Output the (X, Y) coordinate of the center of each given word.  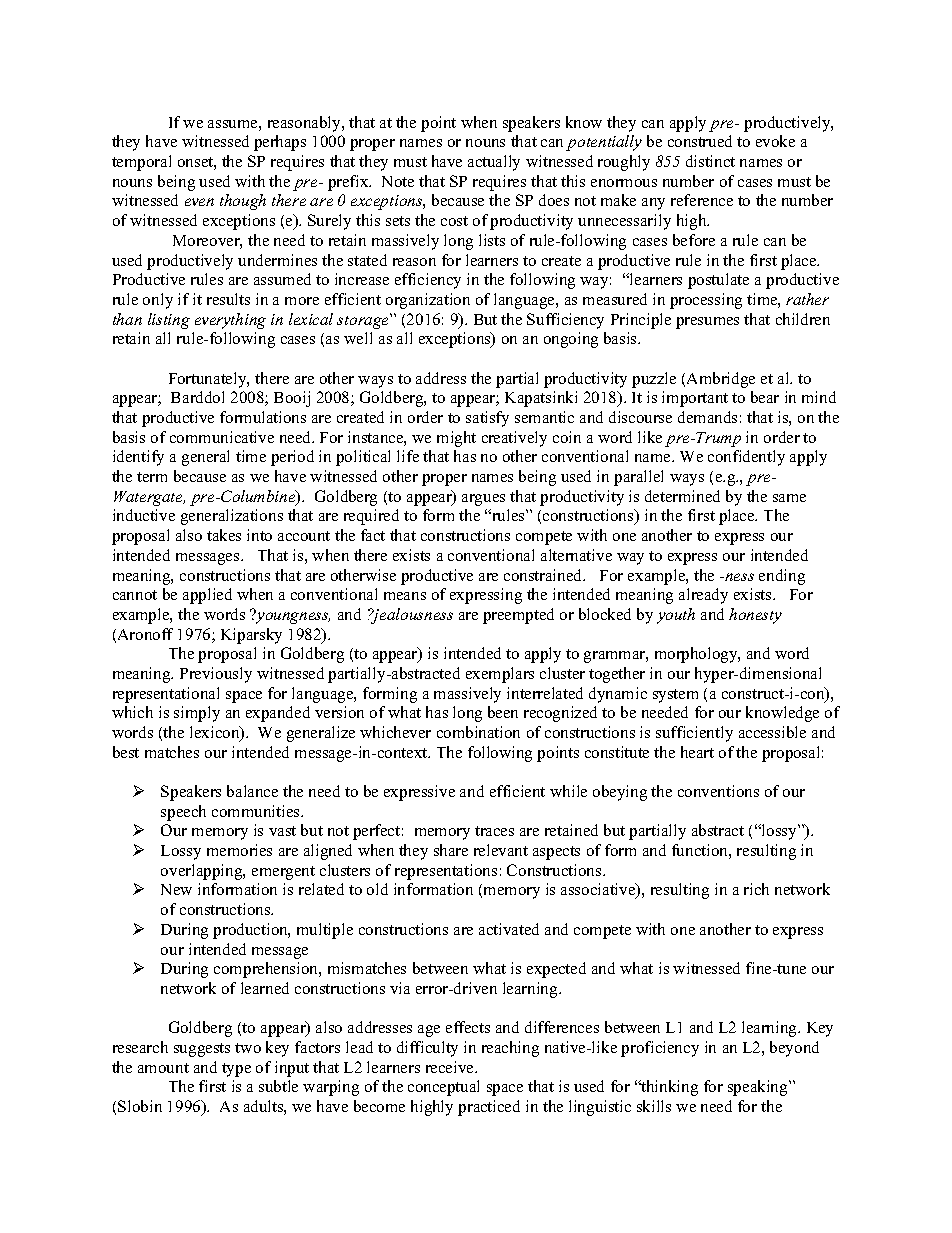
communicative (222, 437)
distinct (710, 161)
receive (451, 1067)
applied (207, 596)
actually (494, 163)
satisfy (487, 419)
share (451, 850)
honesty (755, 616)
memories (239, 850)
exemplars (500, 675)
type (236, 1070)
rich (756, 889)
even (199, 202)
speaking (759, 1088)
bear (765, 397)
